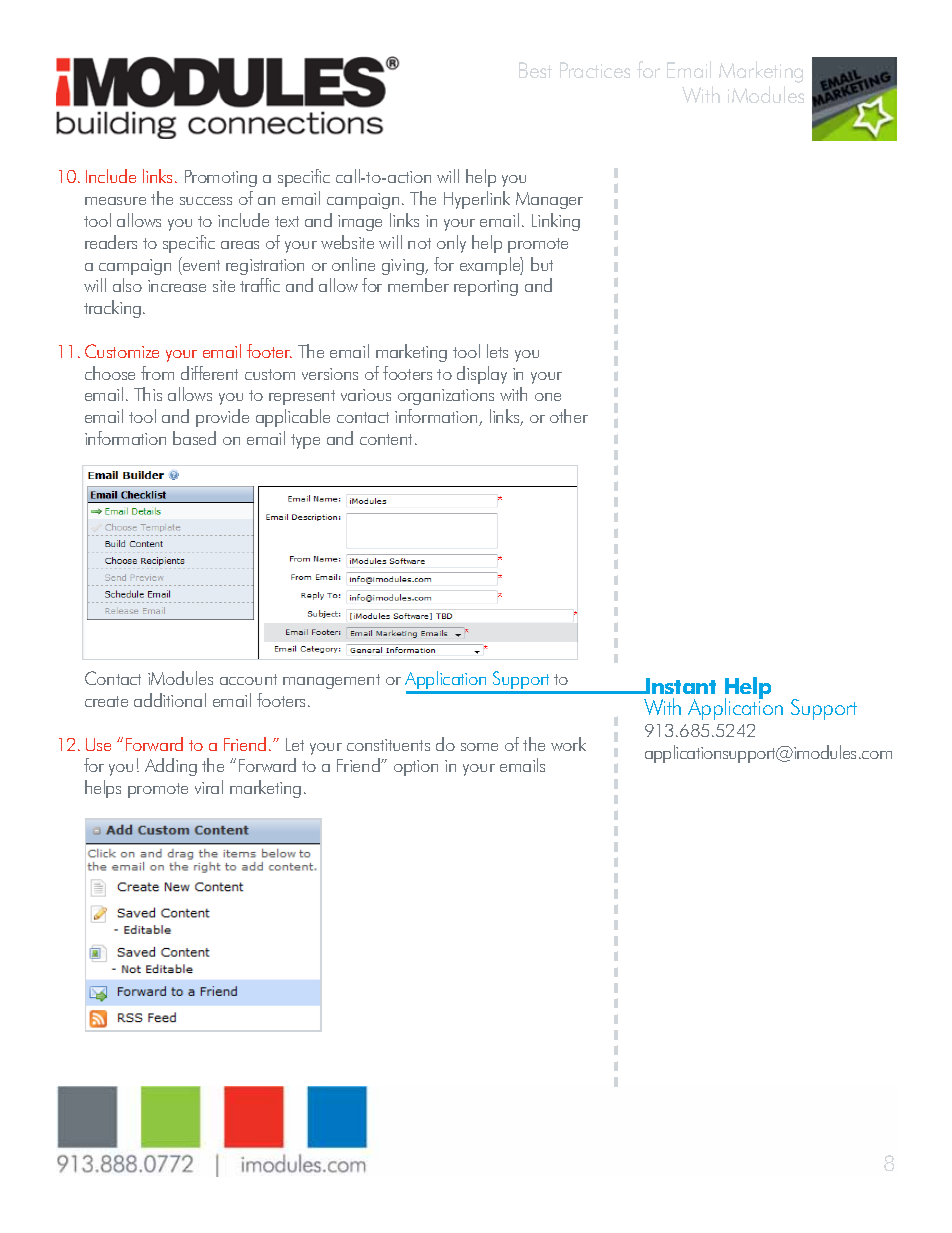 This screenshot has width=952, height=1233. What do you see at coordinates (416, 768) in the screenshot?
I see `option` at bounding box center [416, 768].
